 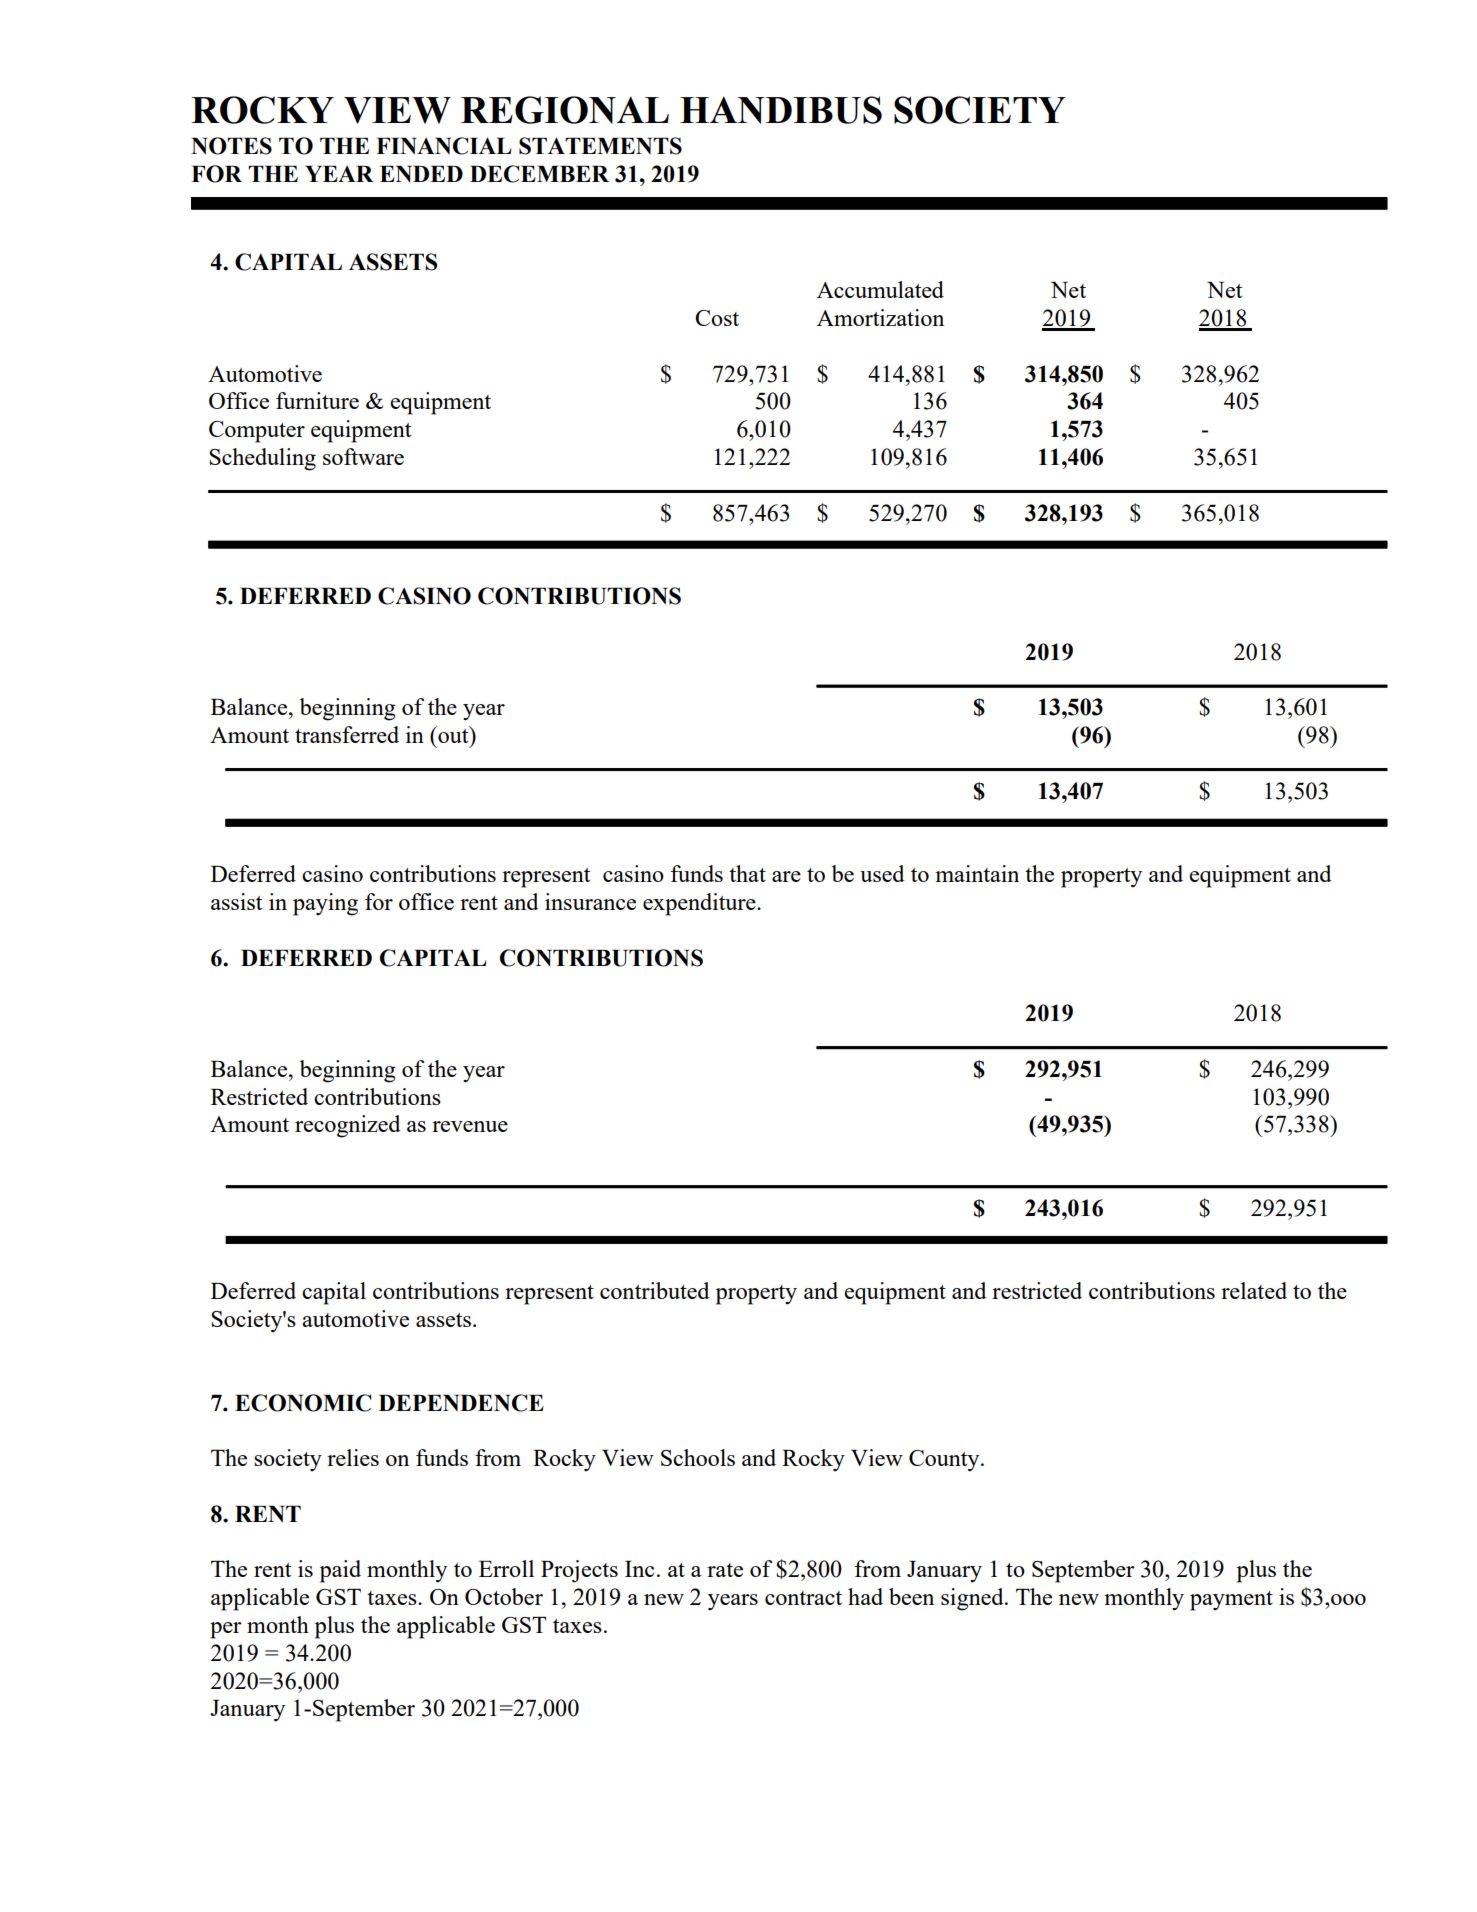 I want to click on recognized, so click(x=348, y=1126).
